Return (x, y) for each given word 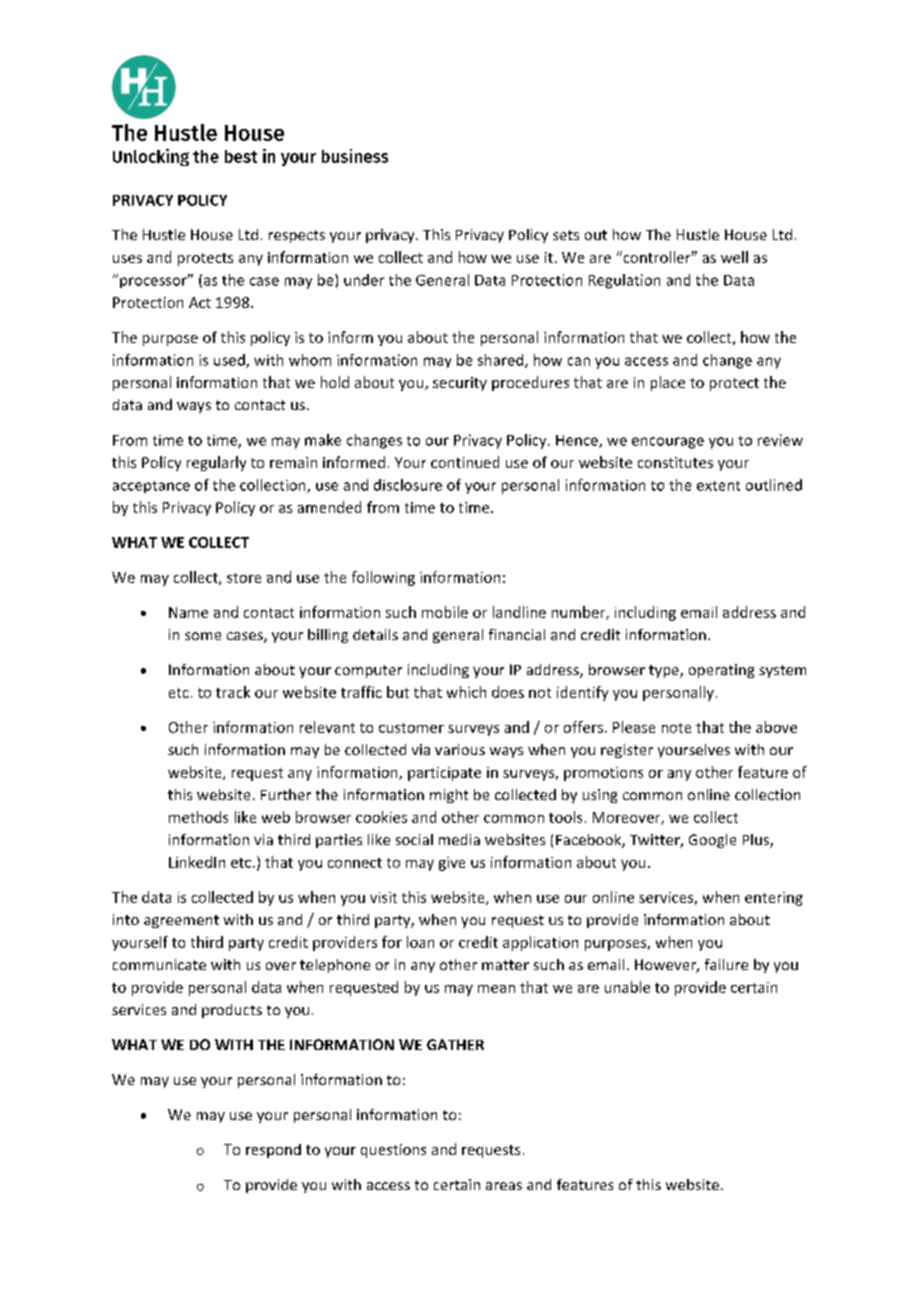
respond (273, 1151)
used (230, 361)
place (668, 383)
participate (444, 774)
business (355, 156)
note (676, 728)
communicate (159, 964)
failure (726, 964)
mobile (445, 612)
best (241, 156)
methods (198, 817)
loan (420, 942)
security (460, 384)
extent (718, 486)
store (244, 578)
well (734, 257)
